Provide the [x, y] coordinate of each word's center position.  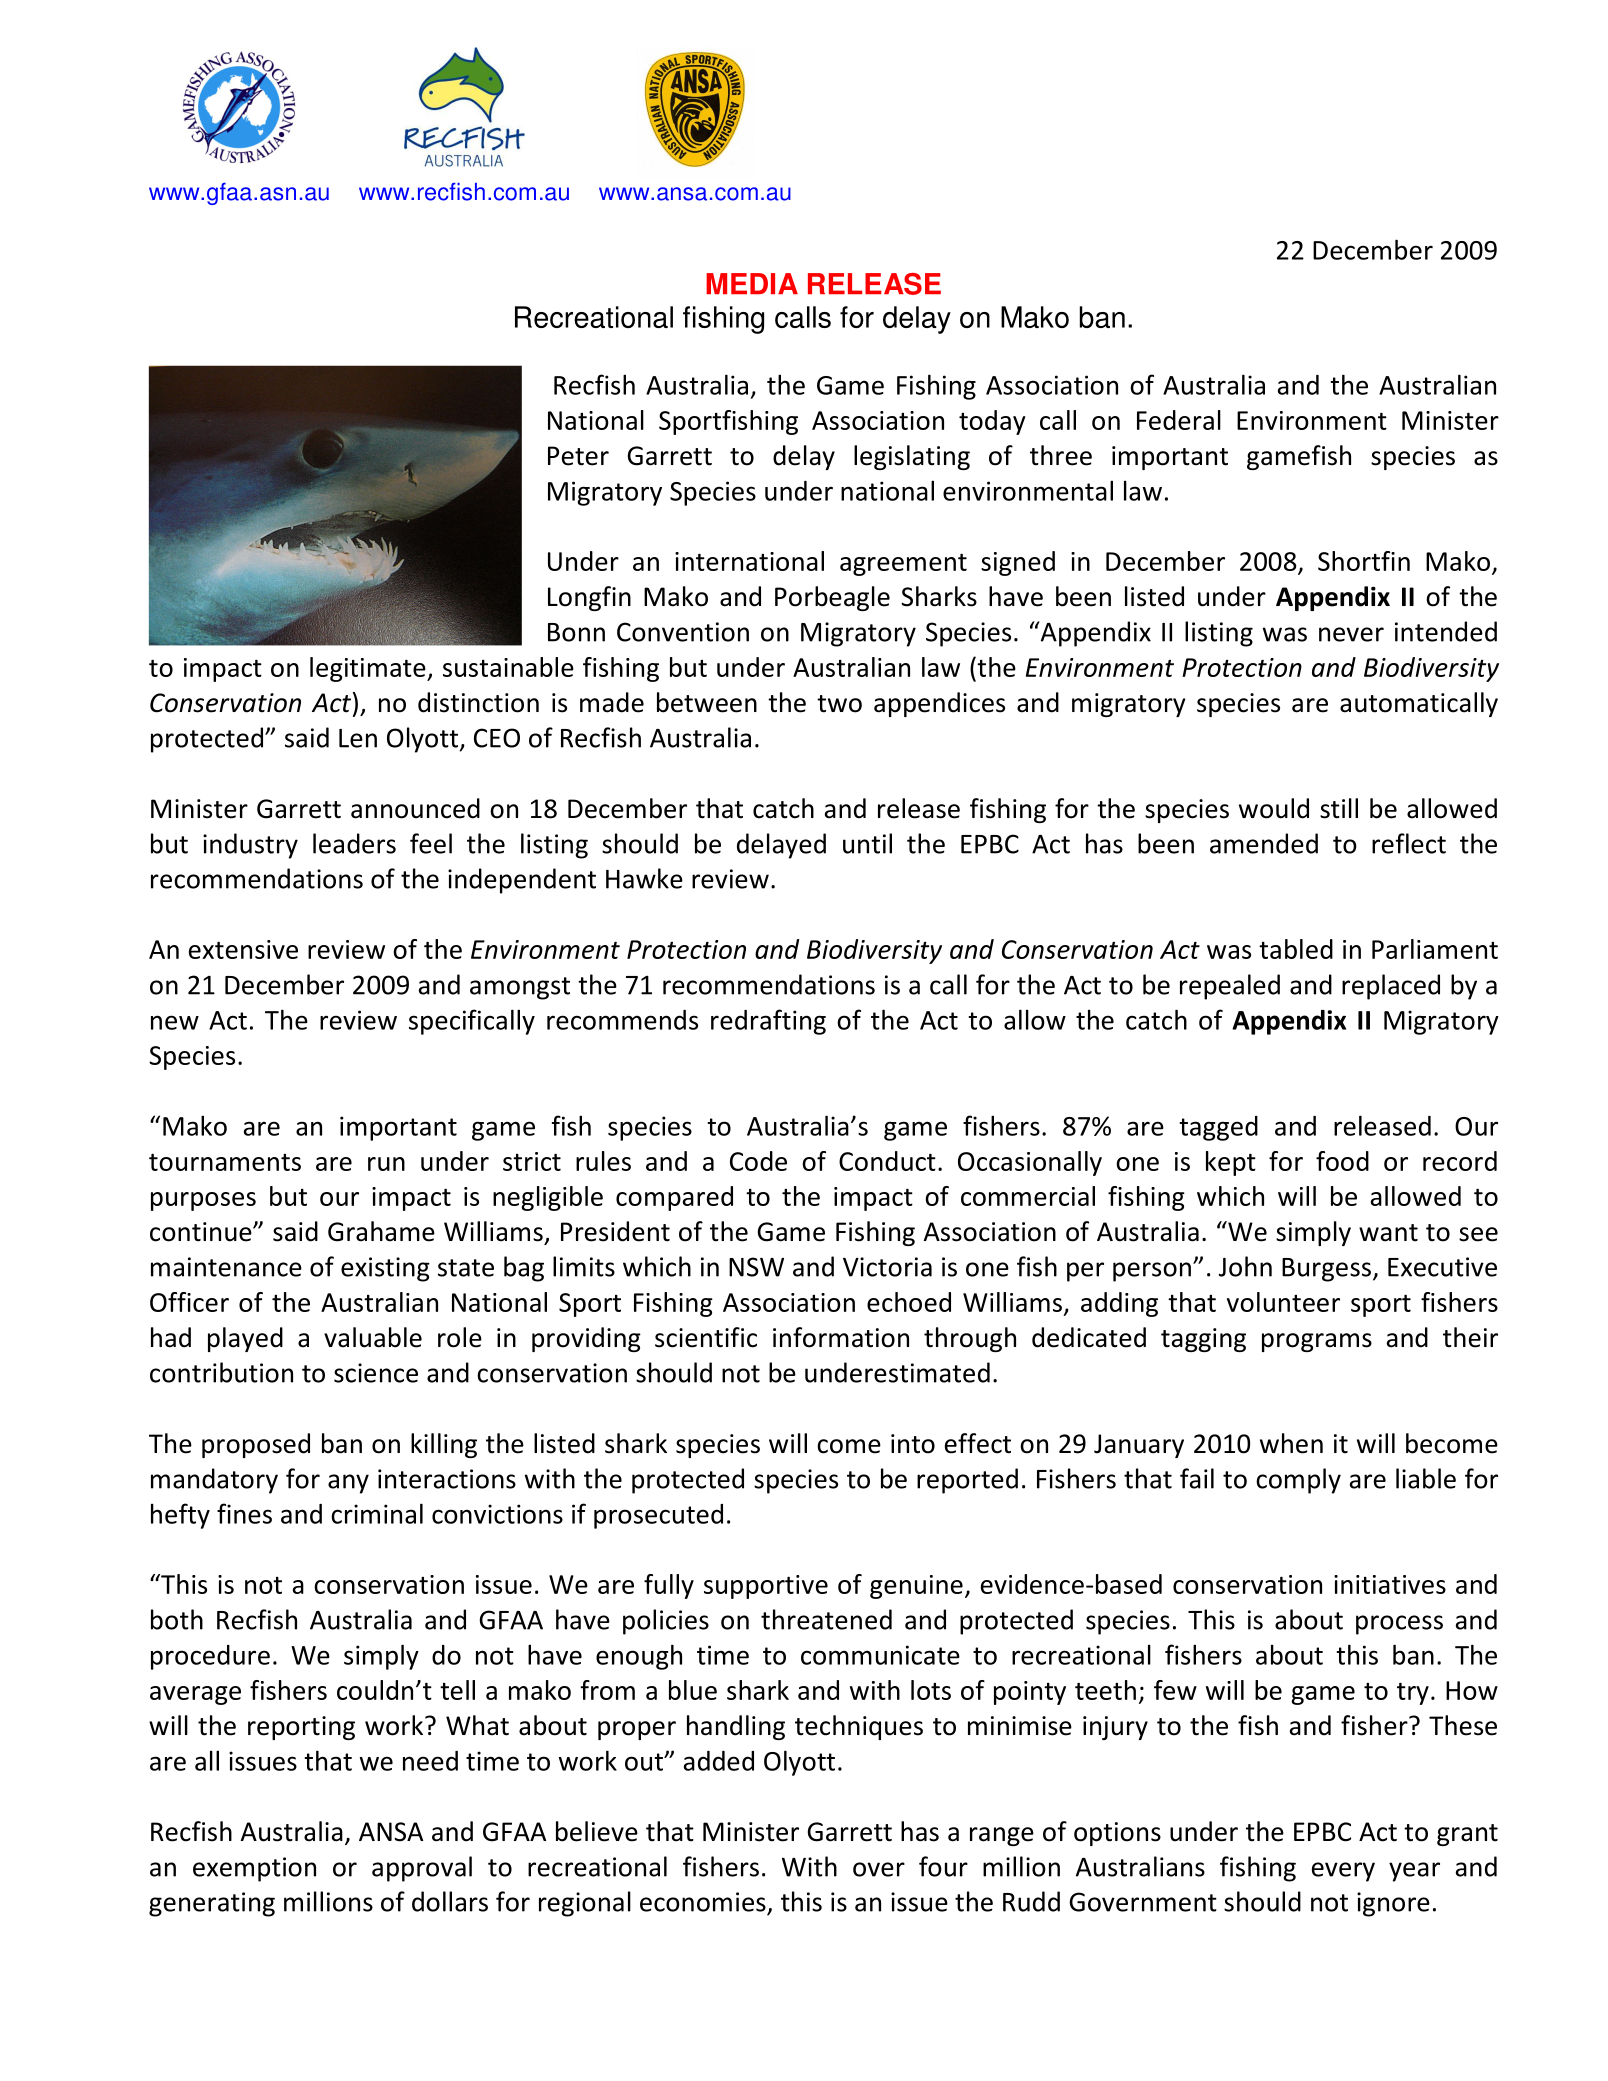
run [386, 1164]
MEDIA [752, 283]
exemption [254, 1869]
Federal [1179, 420]
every [1343, 1872]
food [1342, 1161]
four [943, 1866]
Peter [578, 456]
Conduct [887, 1161]
